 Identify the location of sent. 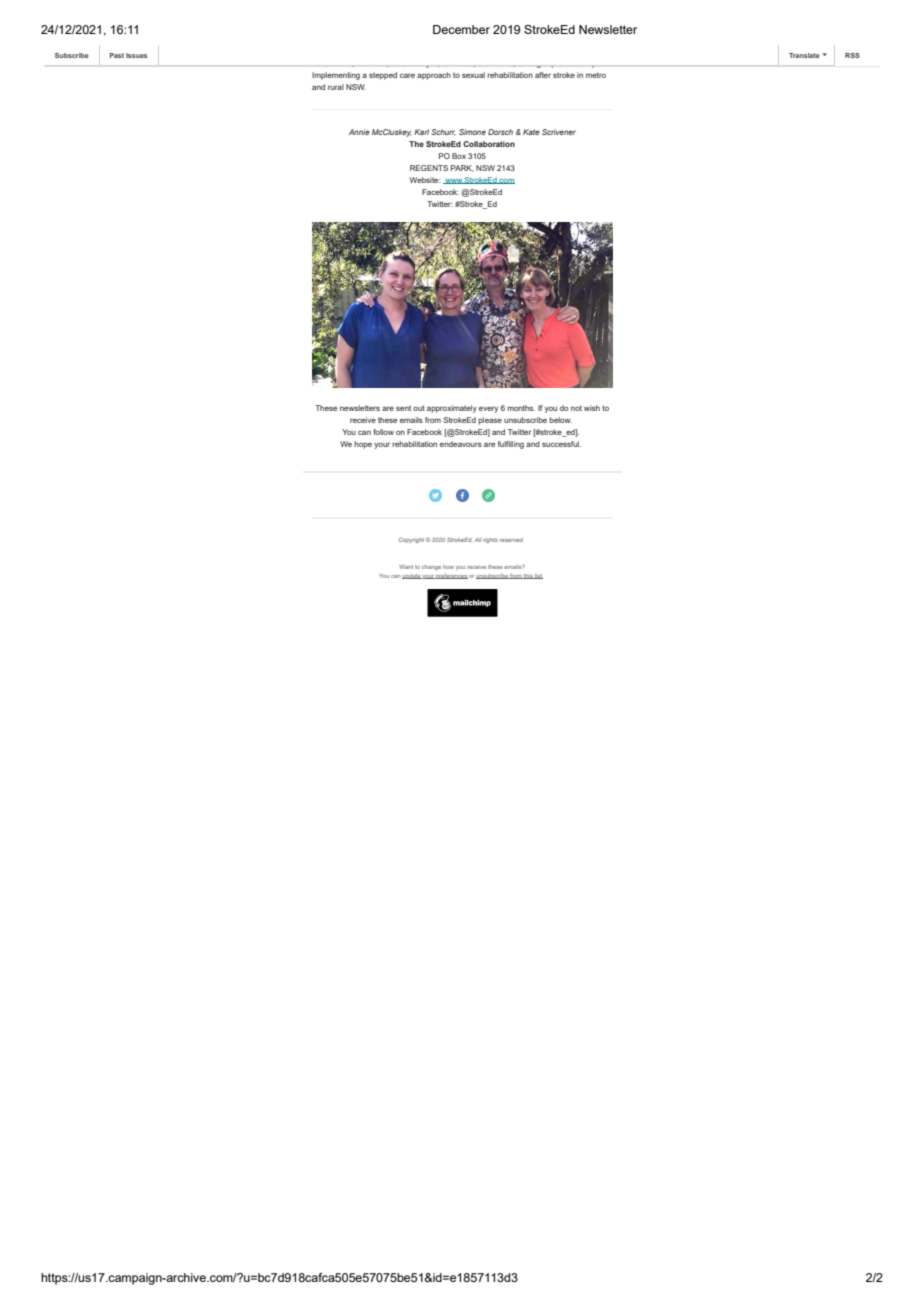
(403, 408).
